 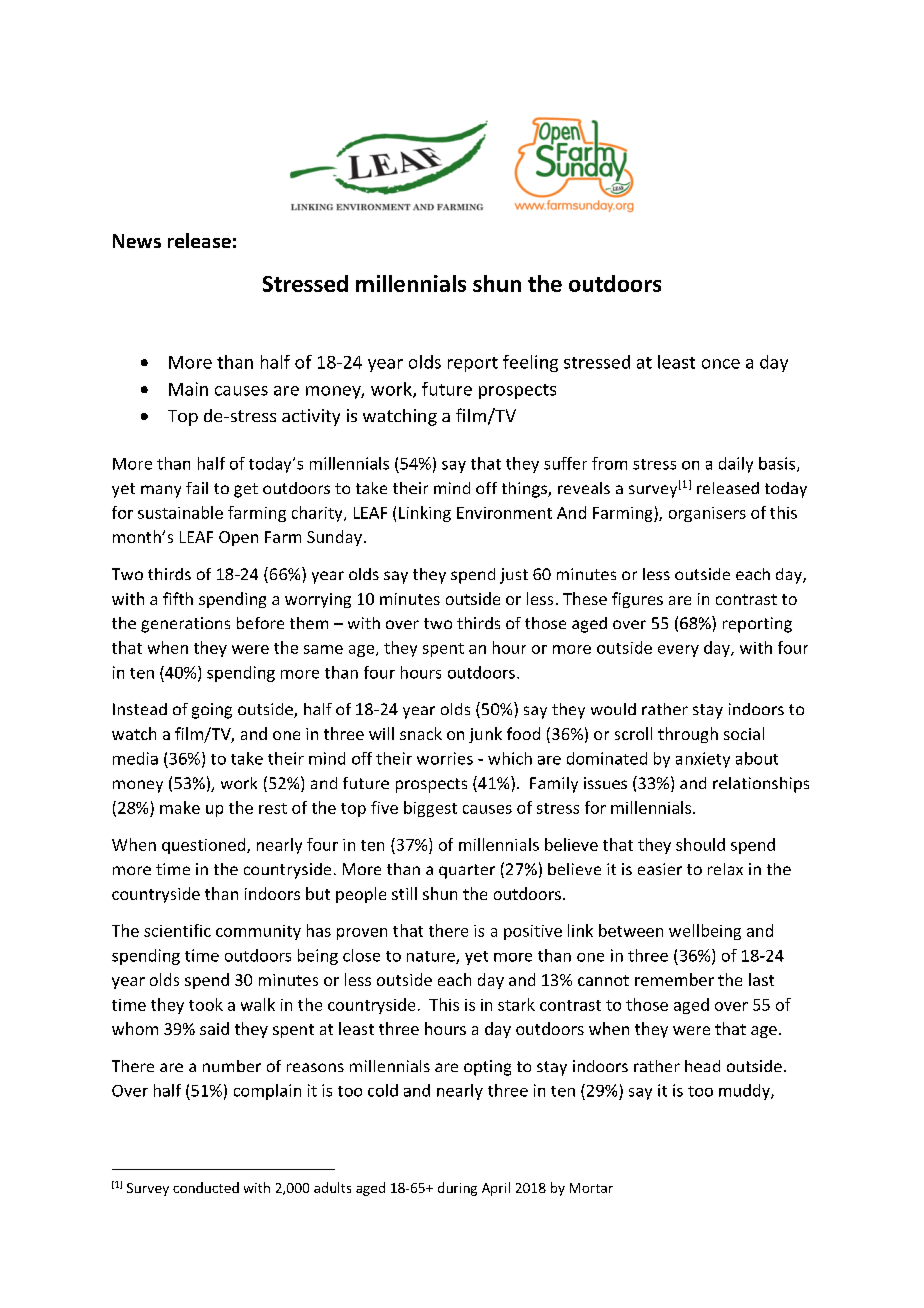 I want to click on News, so click(x=137, y=241).
